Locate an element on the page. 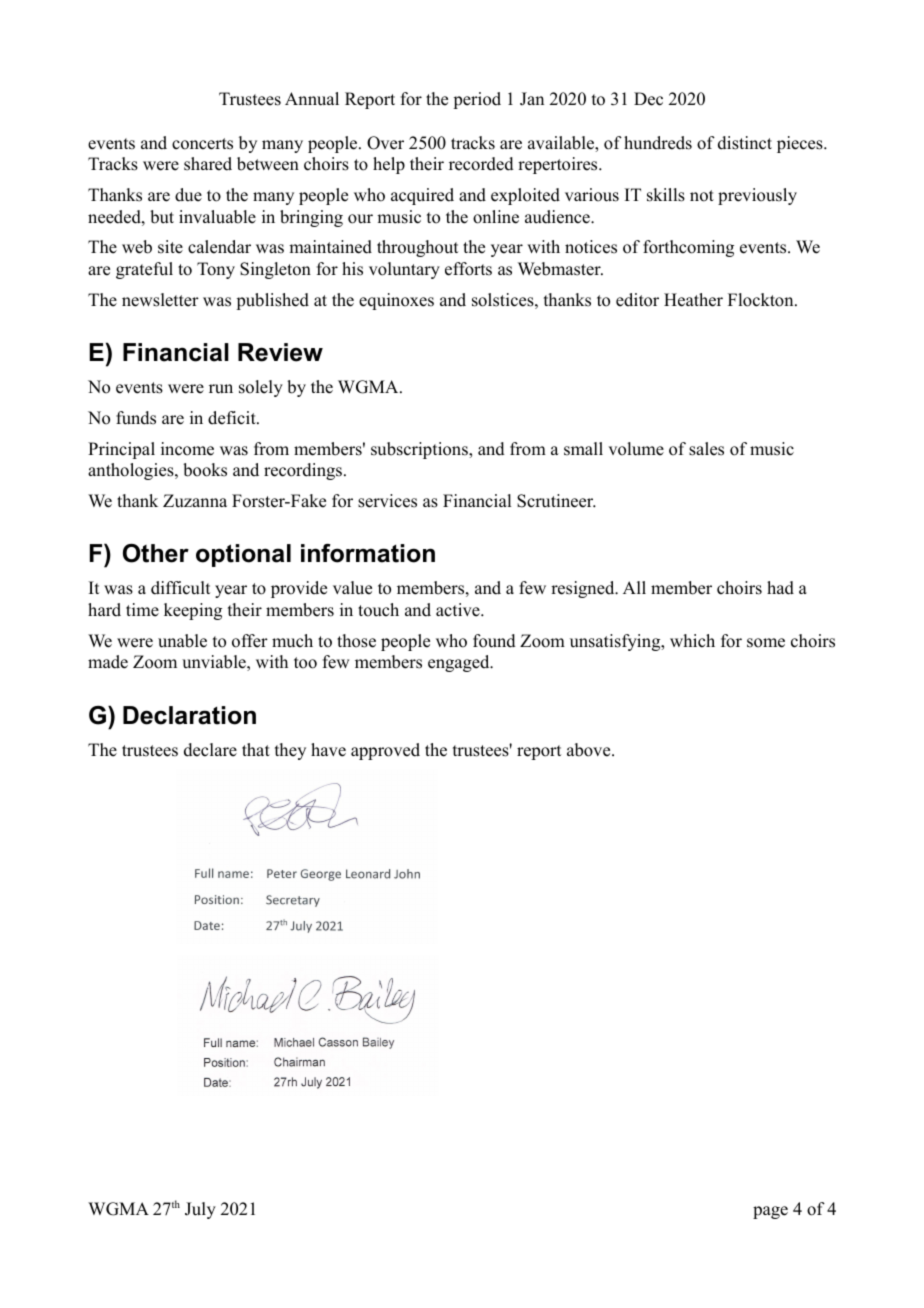  period is located at coordinates (477, 100).
